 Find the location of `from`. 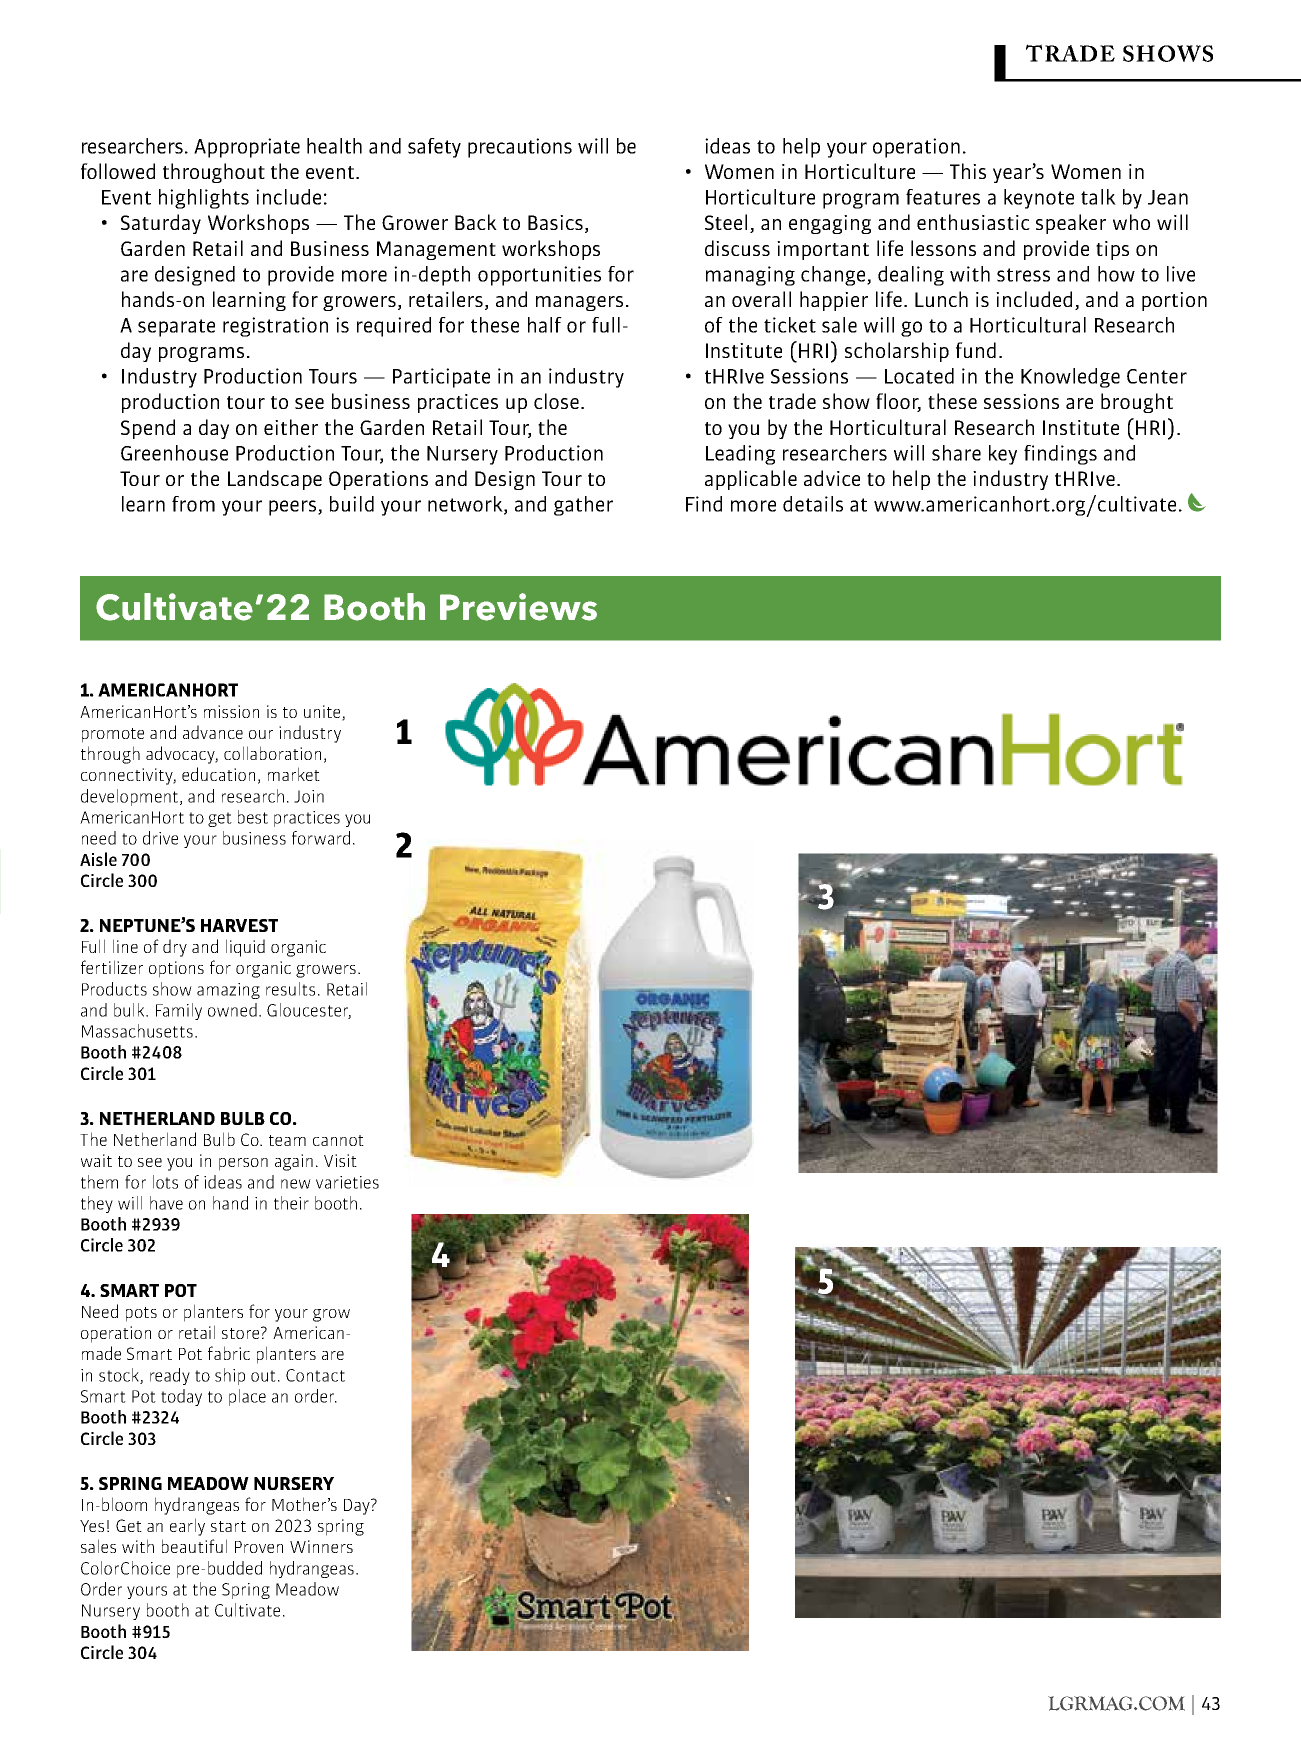

from is located at coordinates (193, 504).
